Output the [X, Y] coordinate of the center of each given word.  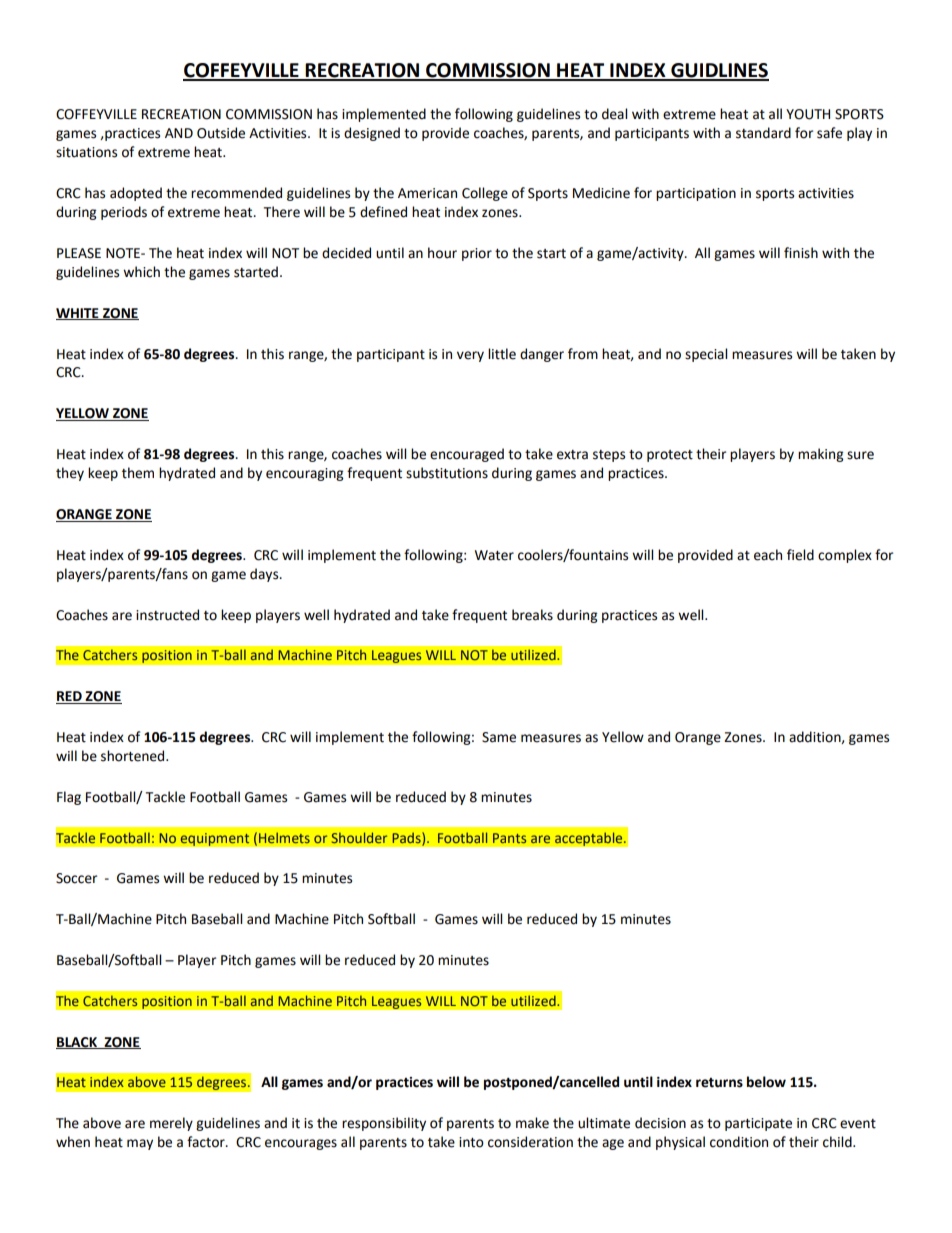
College [485, 194]
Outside [221, 133]
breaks [532, 615]
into [471, 1142]
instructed [167, 615]
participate [758, 1124]
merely [171, 1124]
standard [763, 133]
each [768, 555]
